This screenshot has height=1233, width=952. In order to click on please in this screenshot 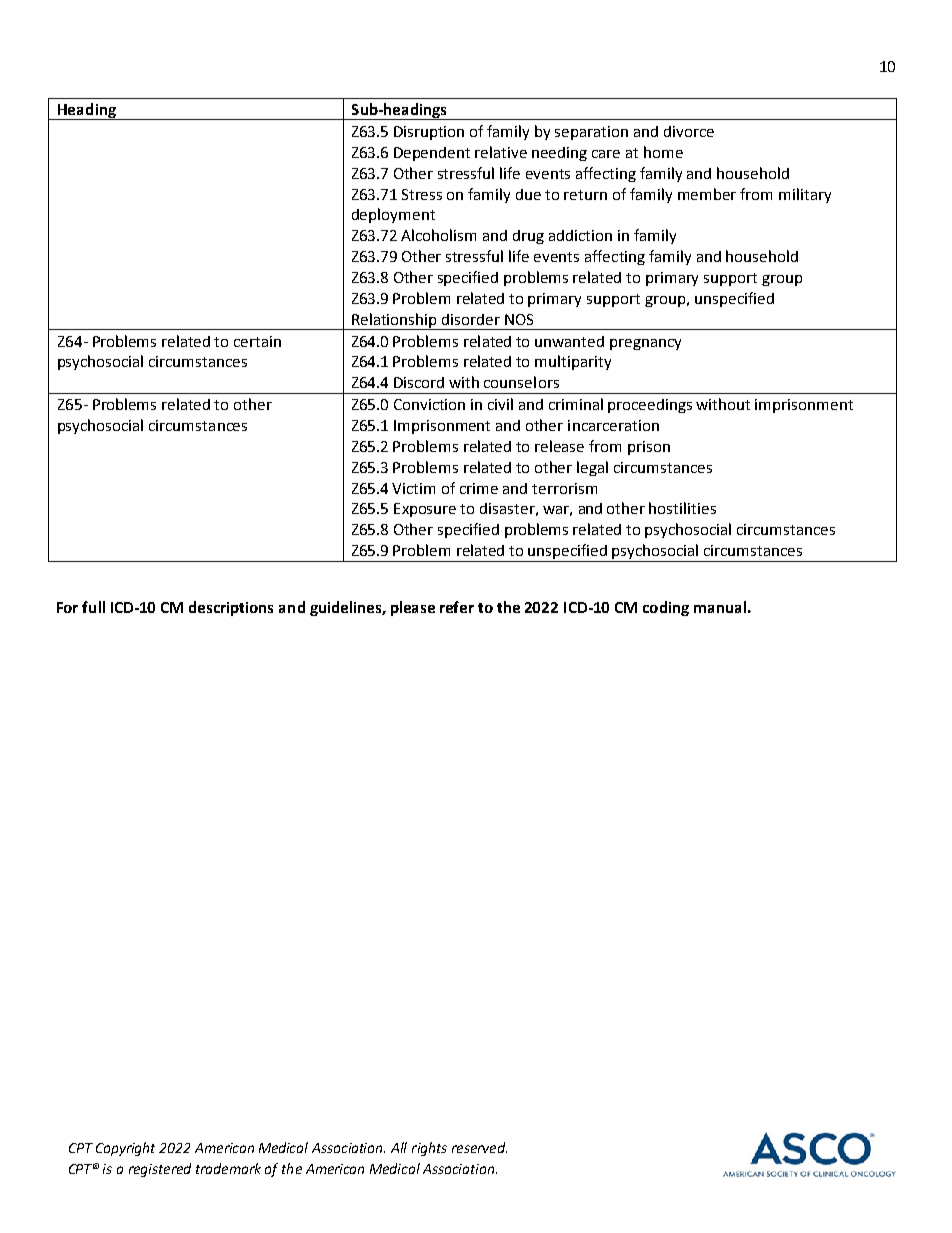, I will do `click(413, 608)`.
